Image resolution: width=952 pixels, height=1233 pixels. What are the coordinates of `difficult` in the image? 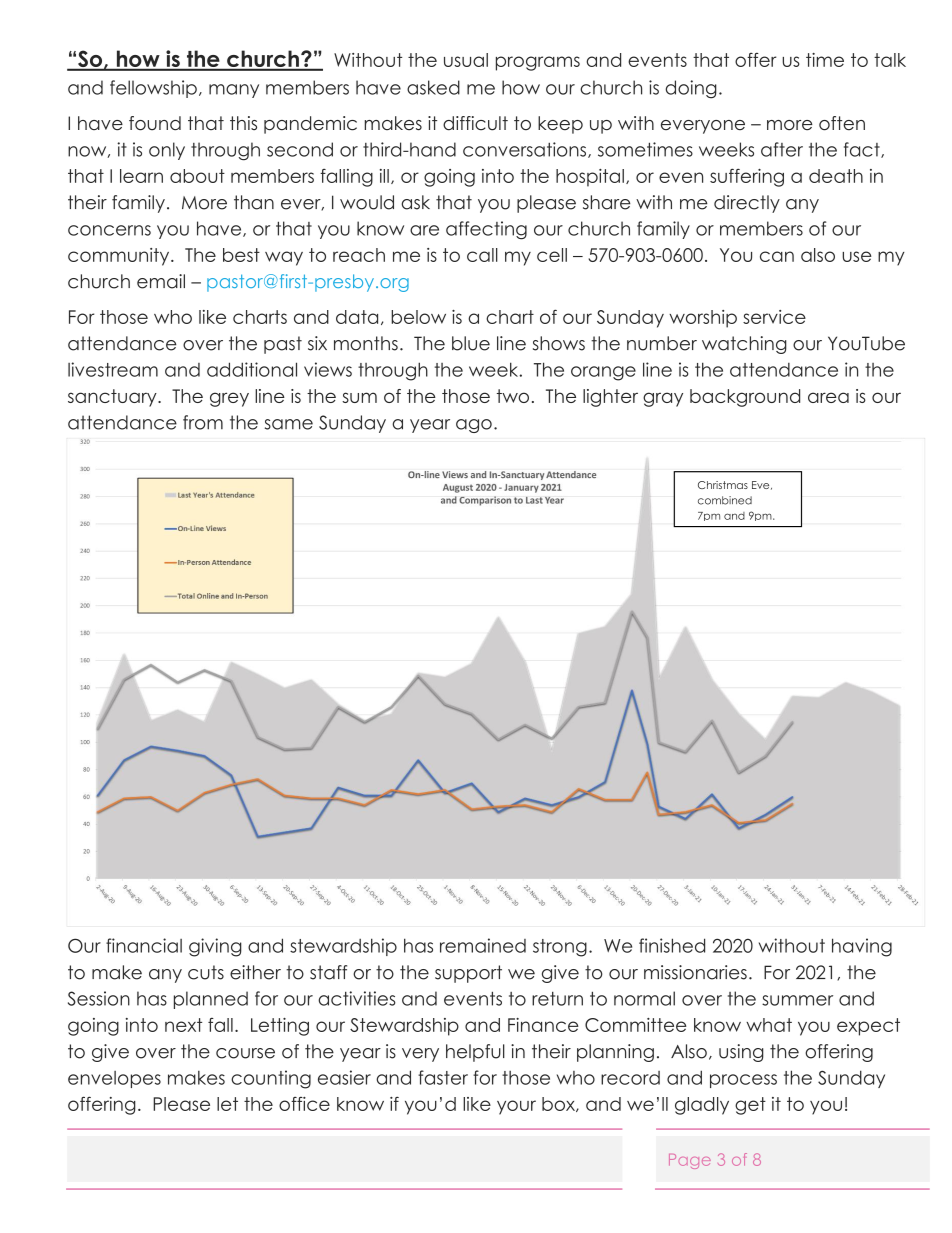 It's located at (475, 123).
